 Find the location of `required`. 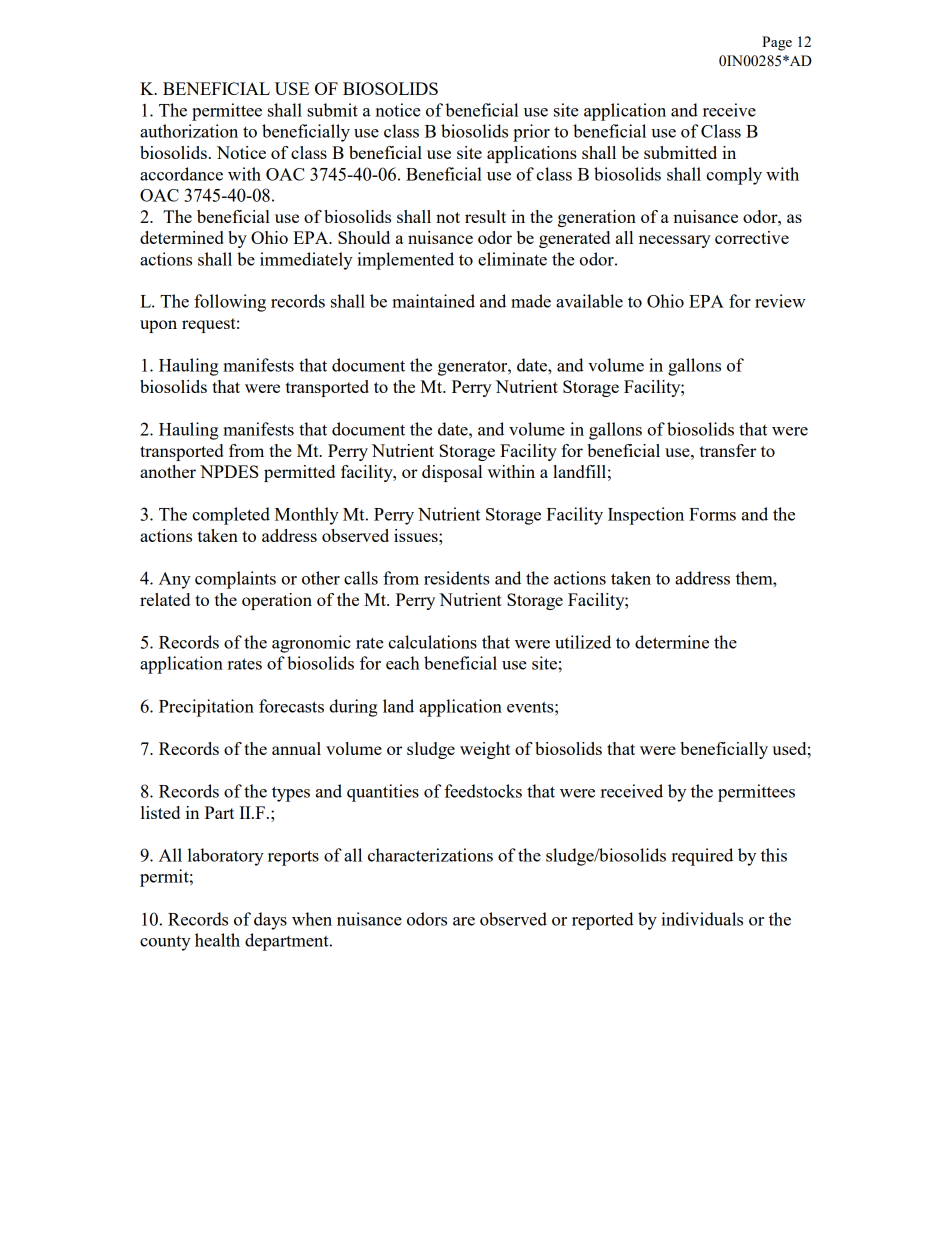

required is located at coordinates (702, 857).
